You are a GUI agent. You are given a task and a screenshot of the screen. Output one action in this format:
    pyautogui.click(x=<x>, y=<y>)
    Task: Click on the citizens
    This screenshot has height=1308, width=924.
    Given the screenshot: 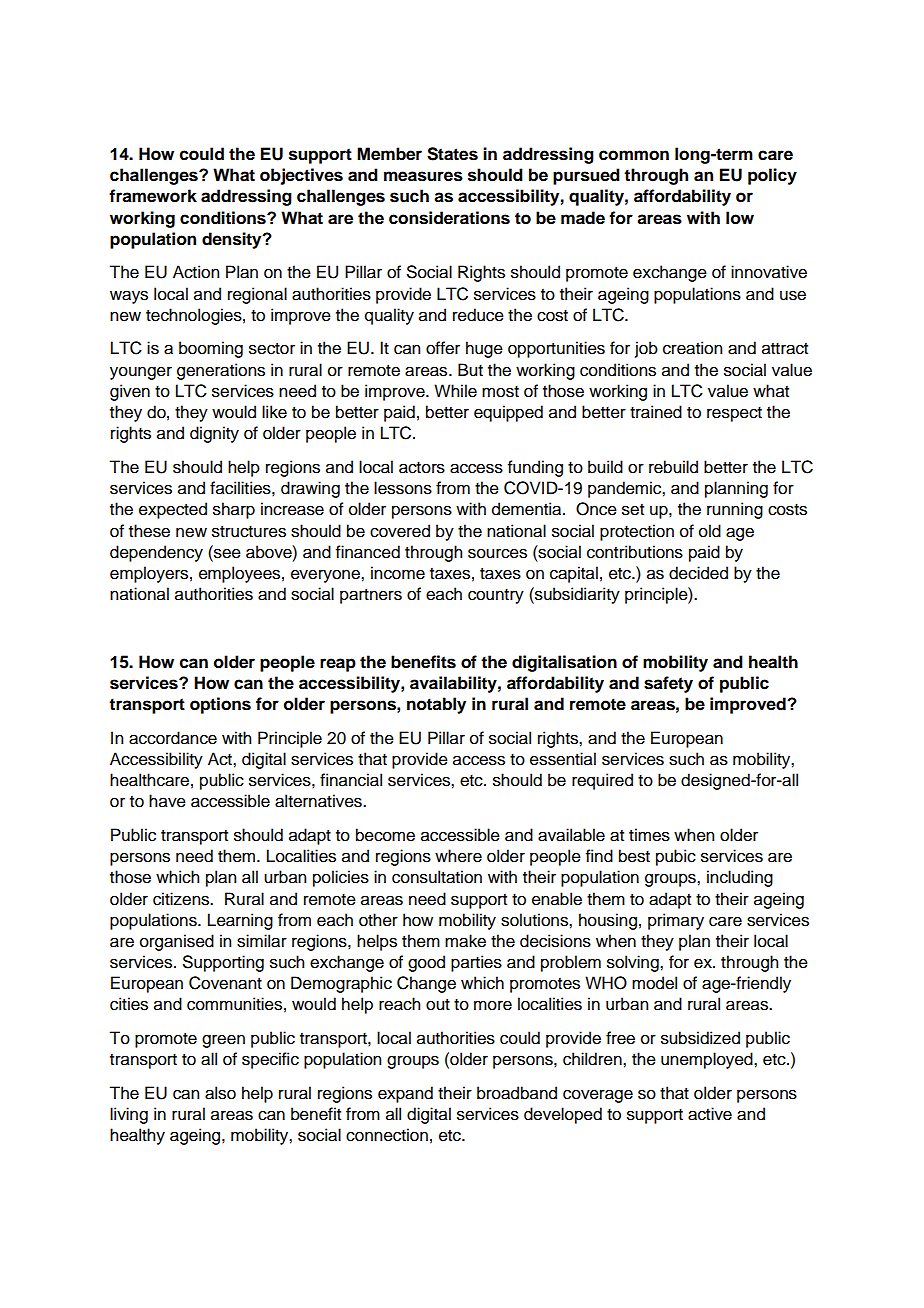 What is the action you would take?
    pyautogui.click(x=182, y=899)
